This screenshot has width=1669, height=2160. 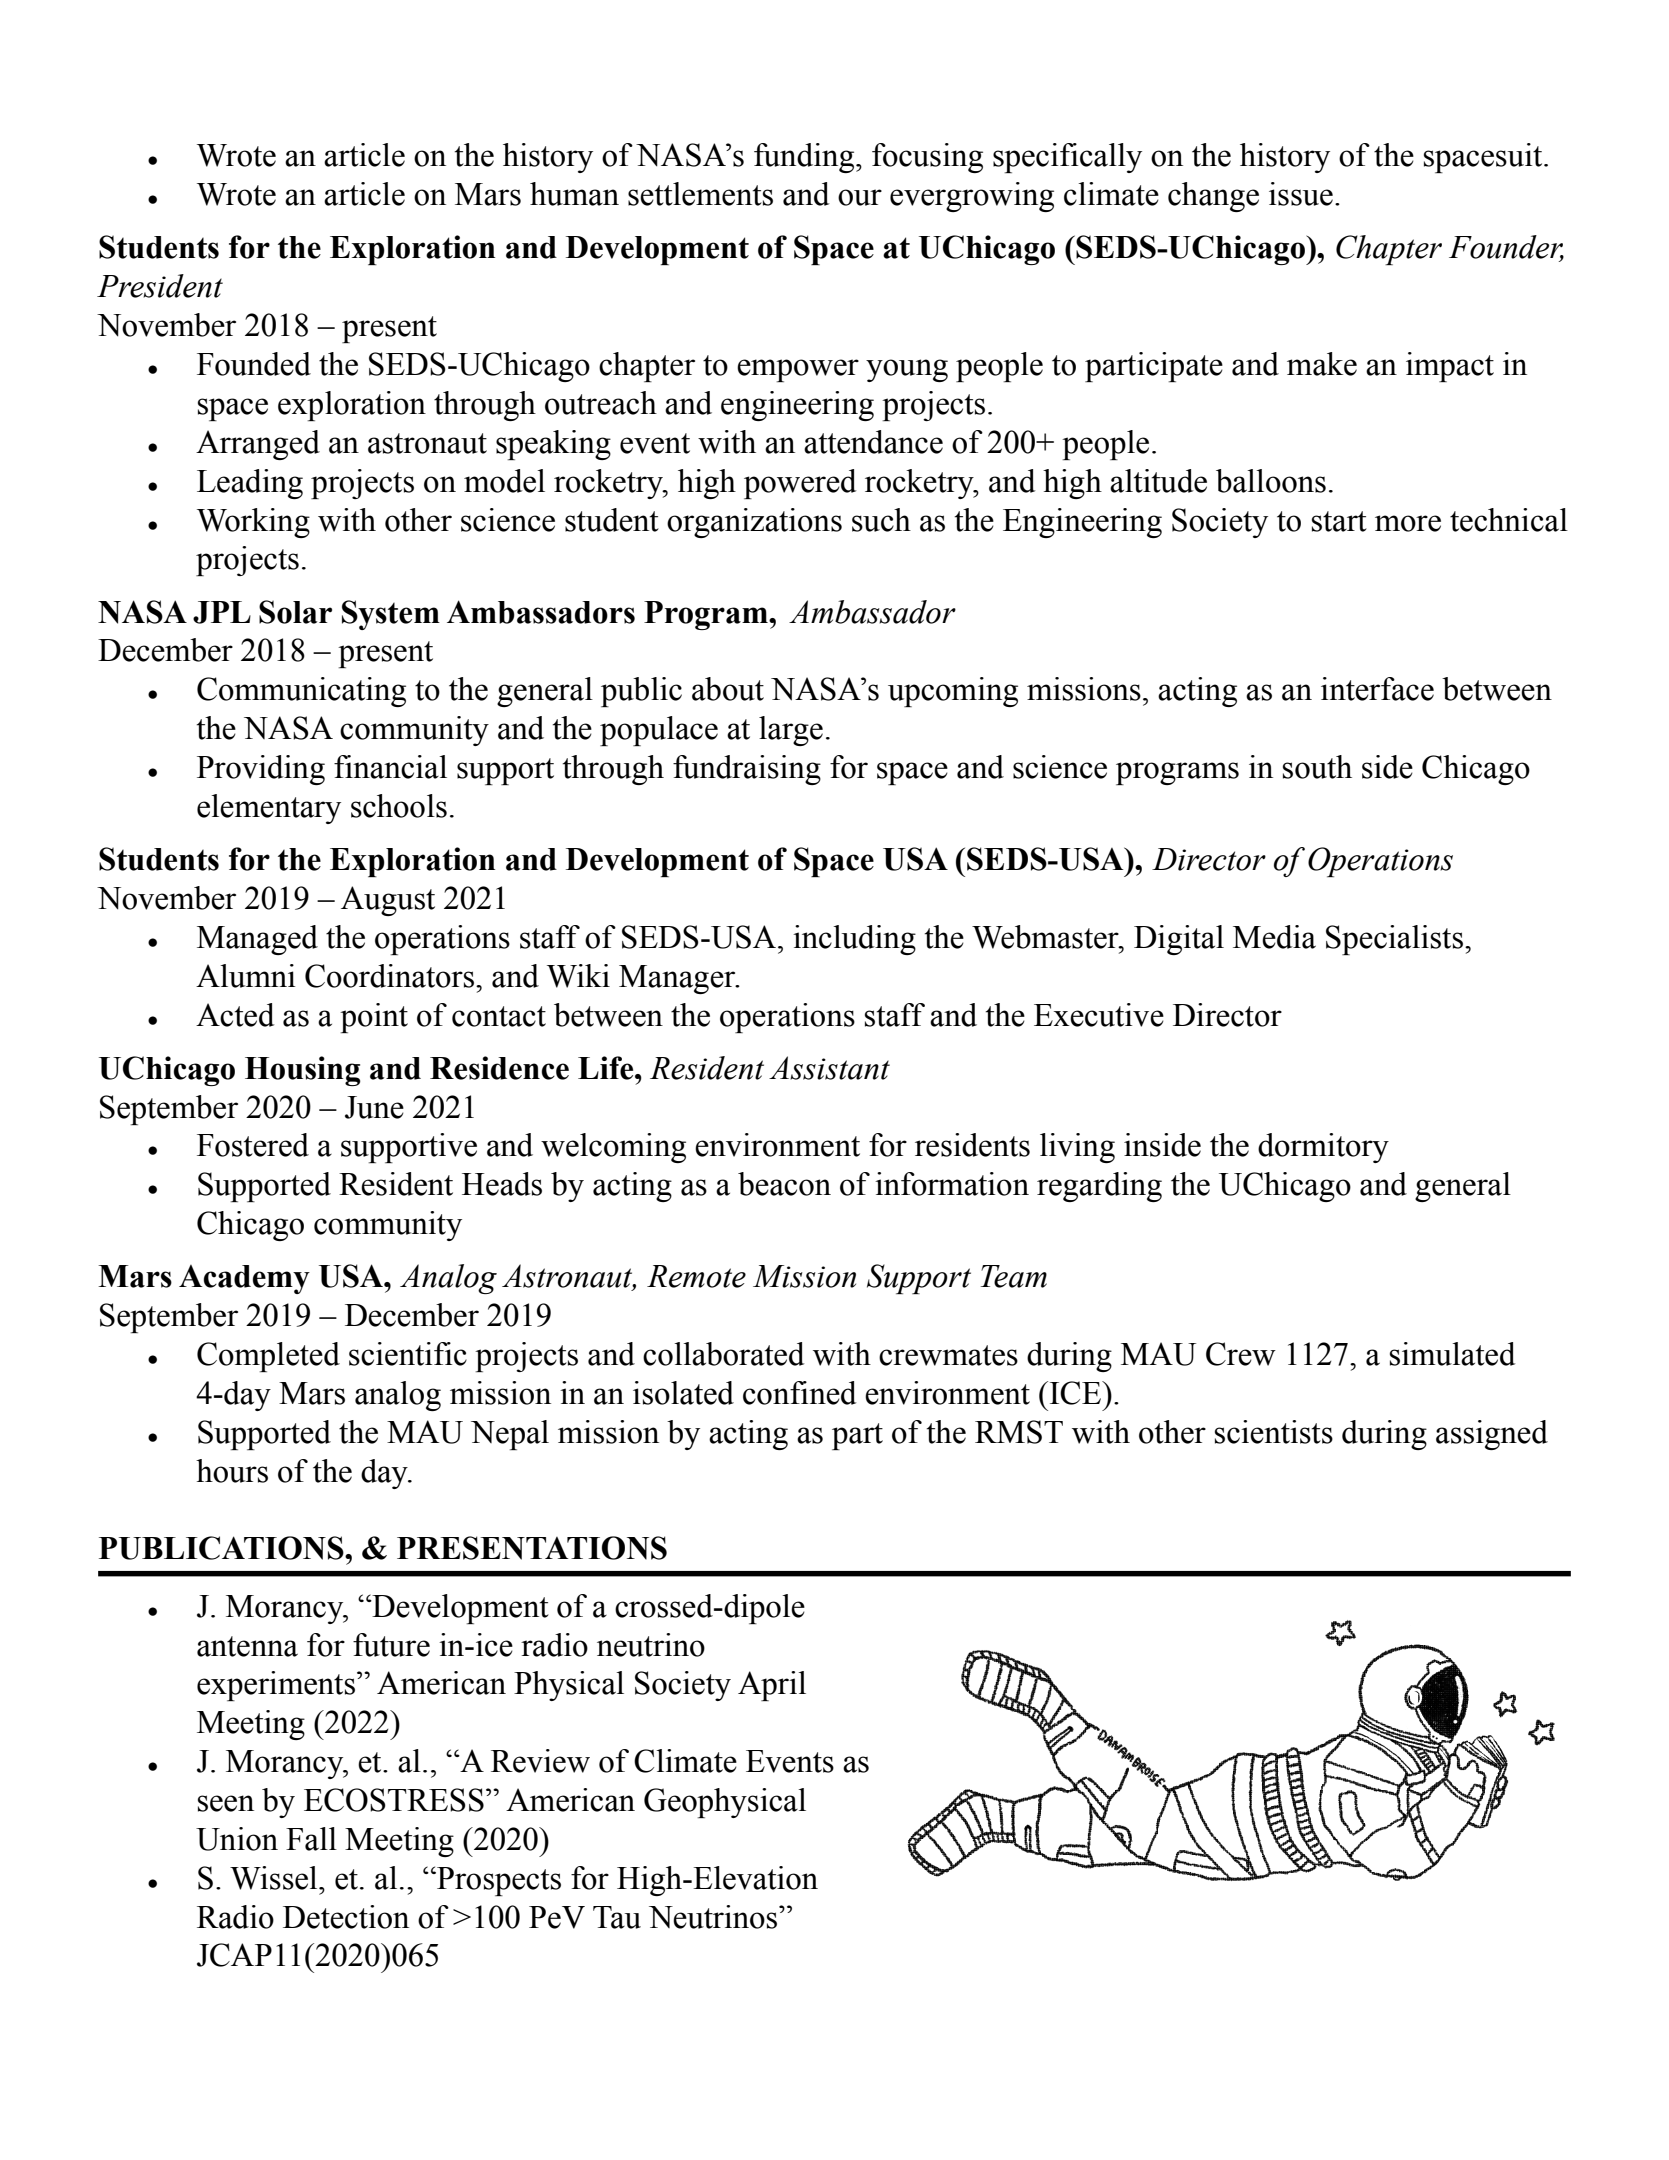 What do you see at coordinates (502, 1184) in the screenshot?
I see `Heads` at bounding box center [502, 1184].
